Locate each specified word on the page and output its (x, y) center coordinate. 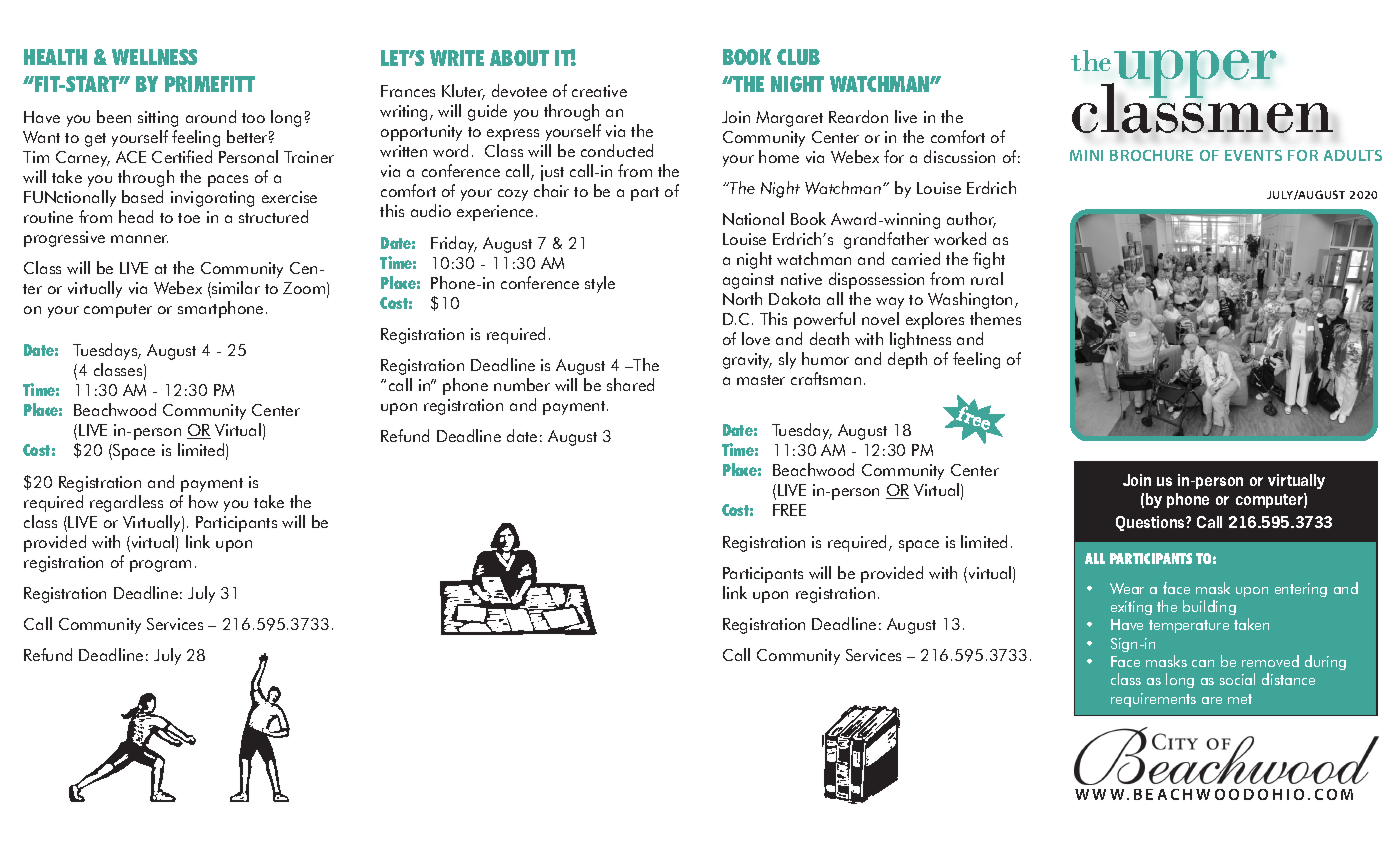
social (1237, 679)
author (971, 220)
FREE (789, 510)
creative (599, 91)
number (522, 384)
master (761, 380)
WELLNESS (154, 57)
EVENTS (1253, 155)
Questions (1151, 523)
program (160, 566)
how (203, 501)
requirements (1153, 700)
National (753, 218)
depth (907, 360)
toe (189, 218)
